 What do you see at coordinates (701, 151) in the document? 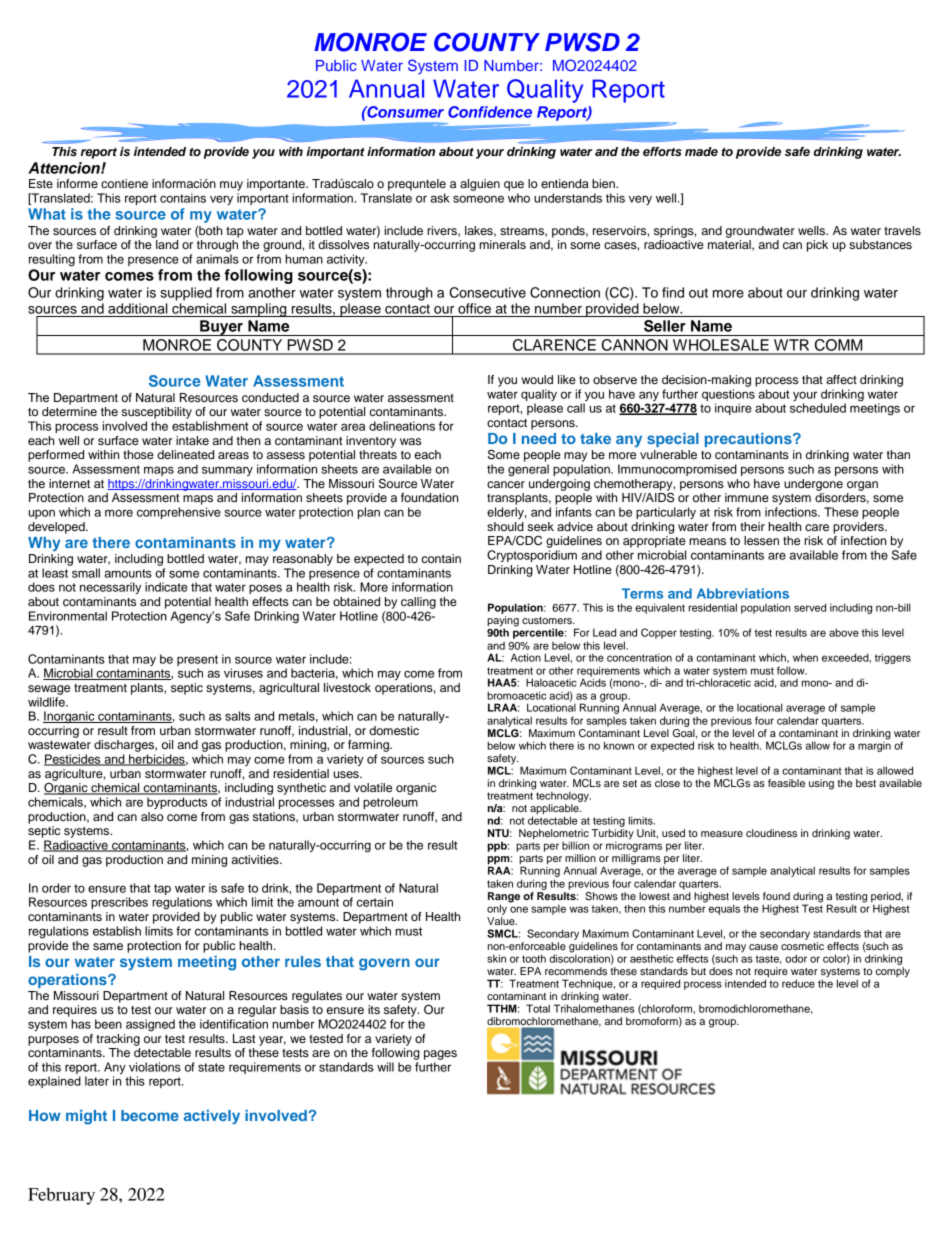
I see `made` at bounding box center [701, 151].
